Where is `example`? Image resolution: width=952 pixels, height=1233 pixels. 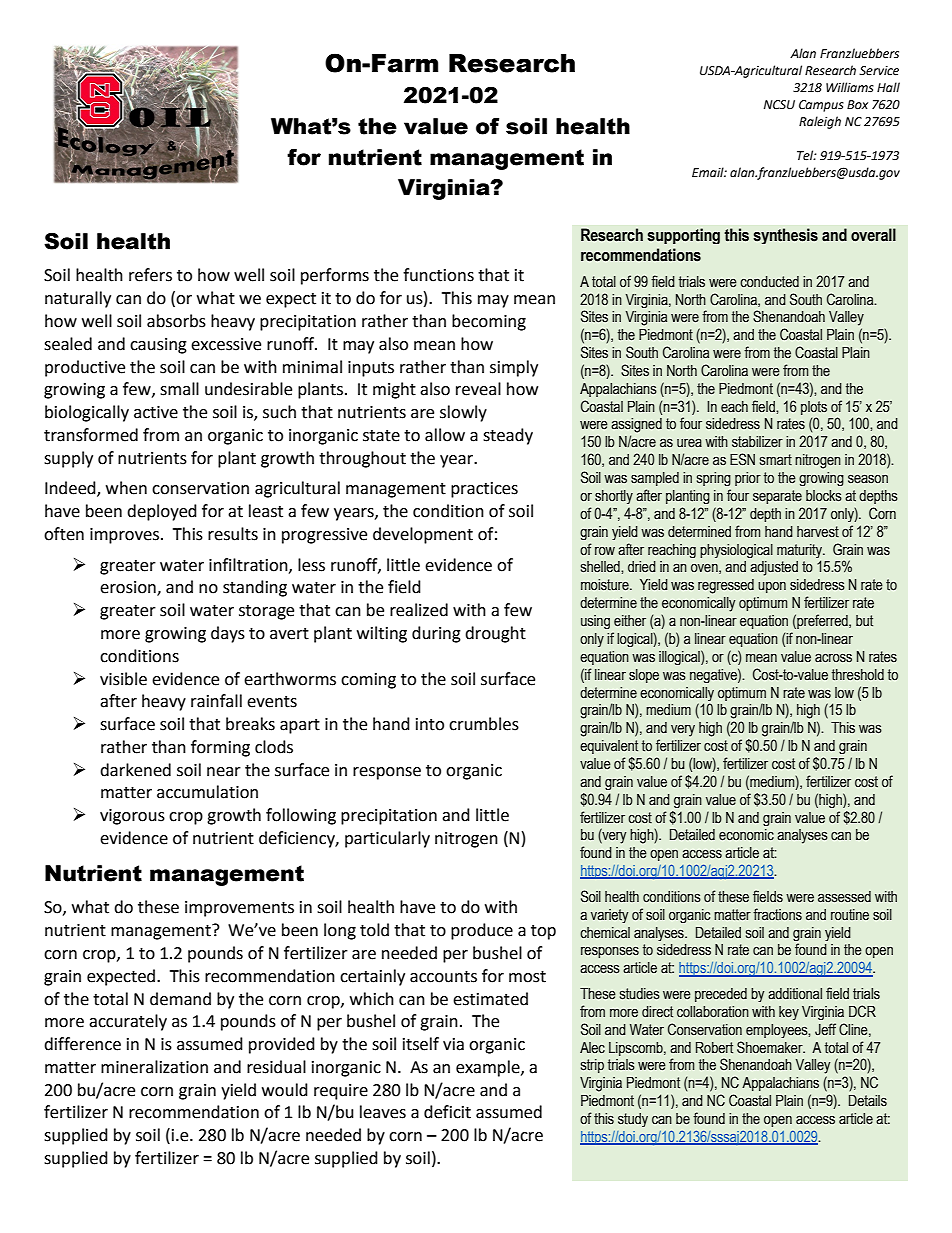
example is located at coordinates (489, 1068).
